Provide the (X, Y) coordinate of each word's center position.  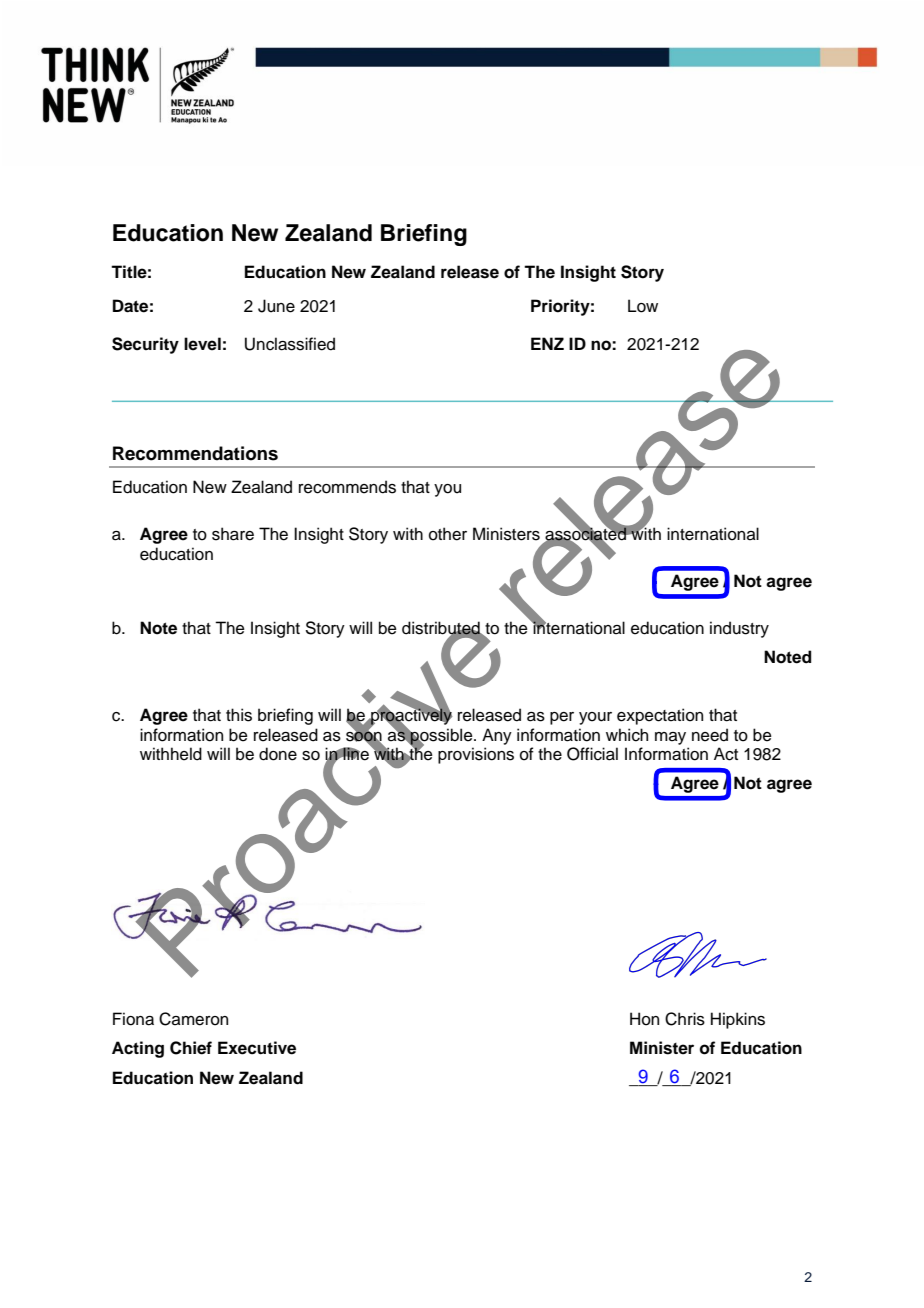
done (278, 754)
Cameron (193, 1019)
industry (739, 629)
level (202, 344)
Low (643, 306)
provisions (476, 755)
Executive (257, 1048)
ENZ (547, 343)
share (233, 534)
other (448, 534)
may (670, 738)
